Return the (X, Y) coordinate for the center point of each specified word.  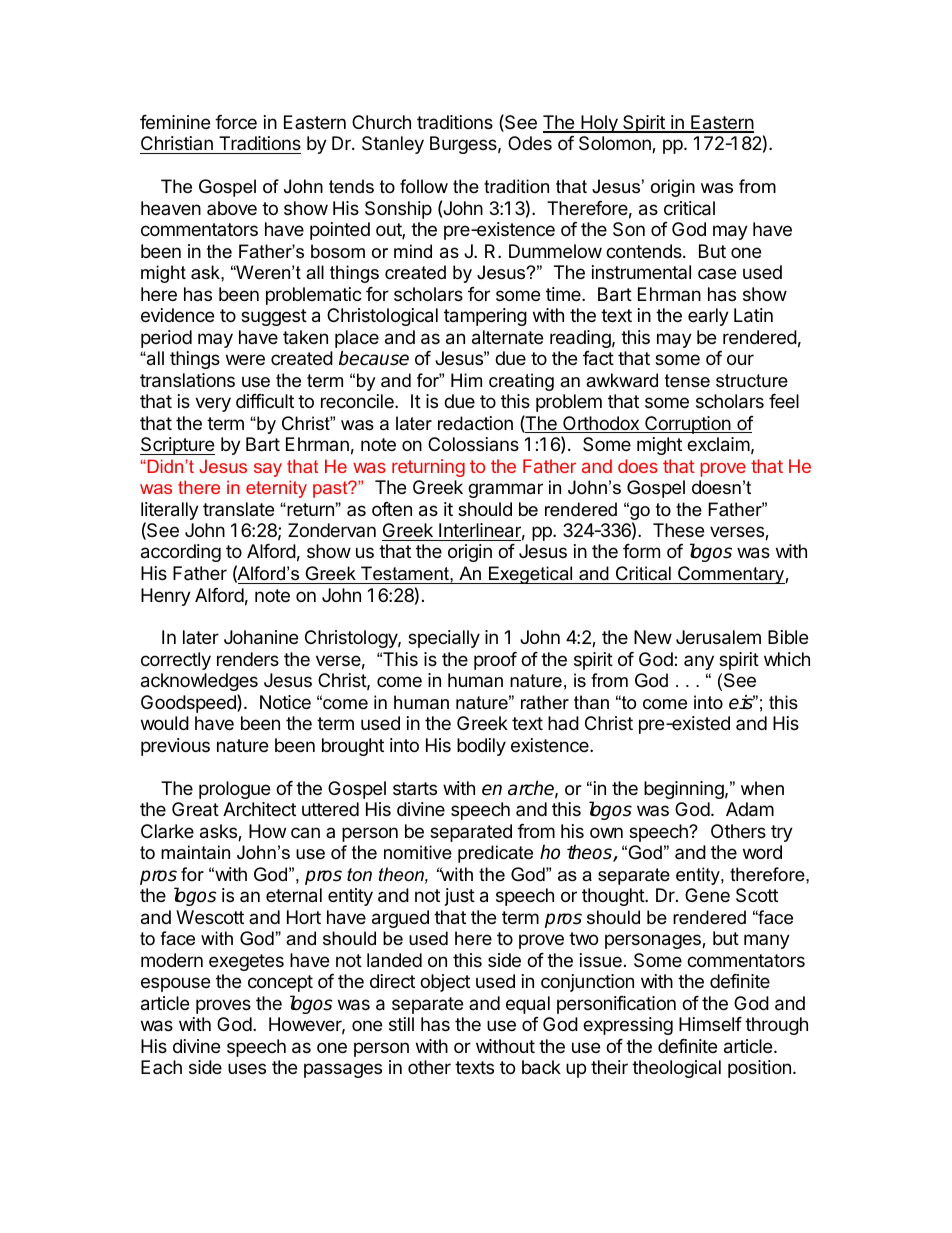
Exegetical (531, 575)
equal (528, 1005)
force (236, 122)
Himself (710, 1024)
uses (247, 1068)
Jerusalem (718, 637)
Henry (166, 597)
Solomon (616, 144)
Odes (530, 143)
